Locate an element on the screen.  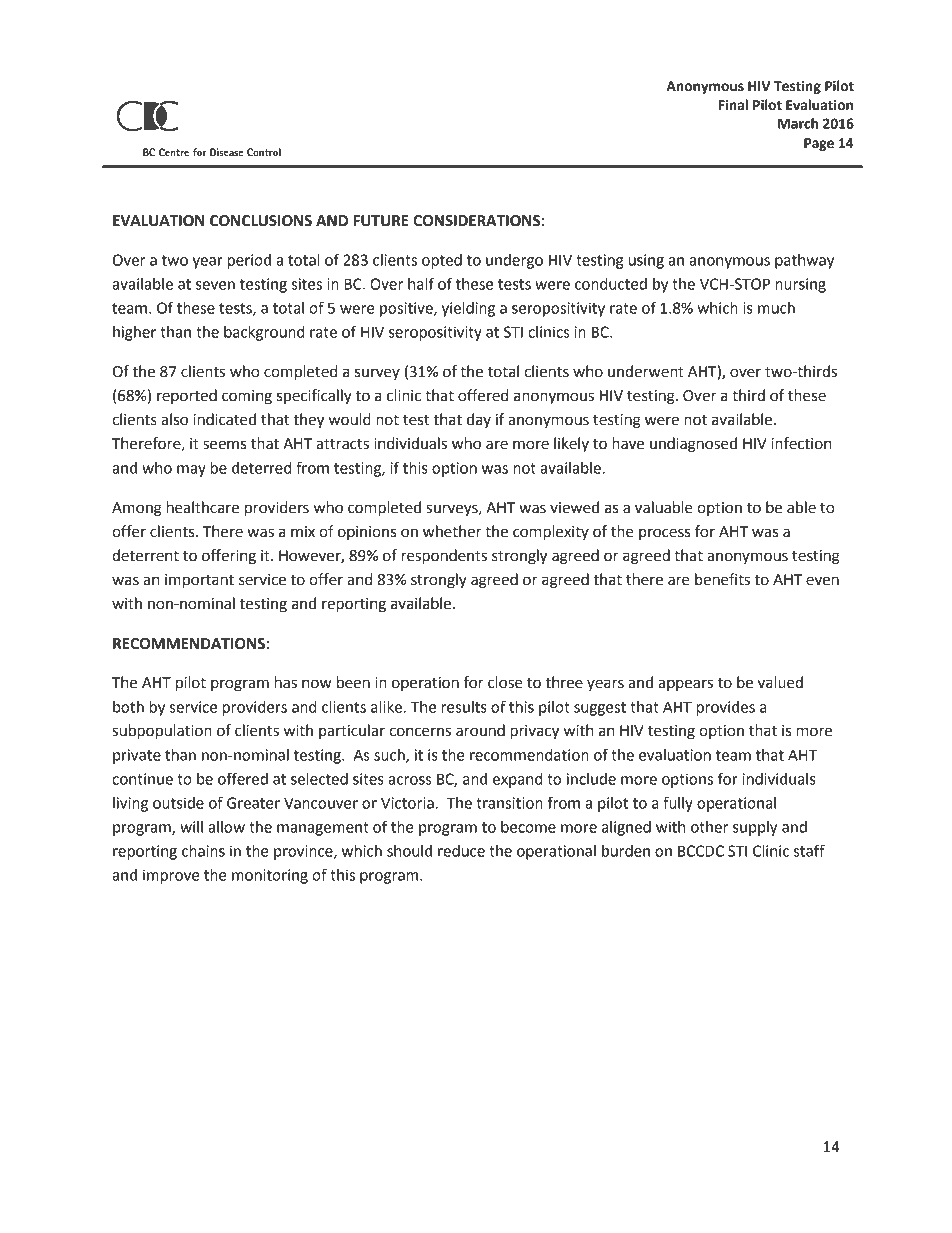
healthcare is located at coordinates (203, 507).
